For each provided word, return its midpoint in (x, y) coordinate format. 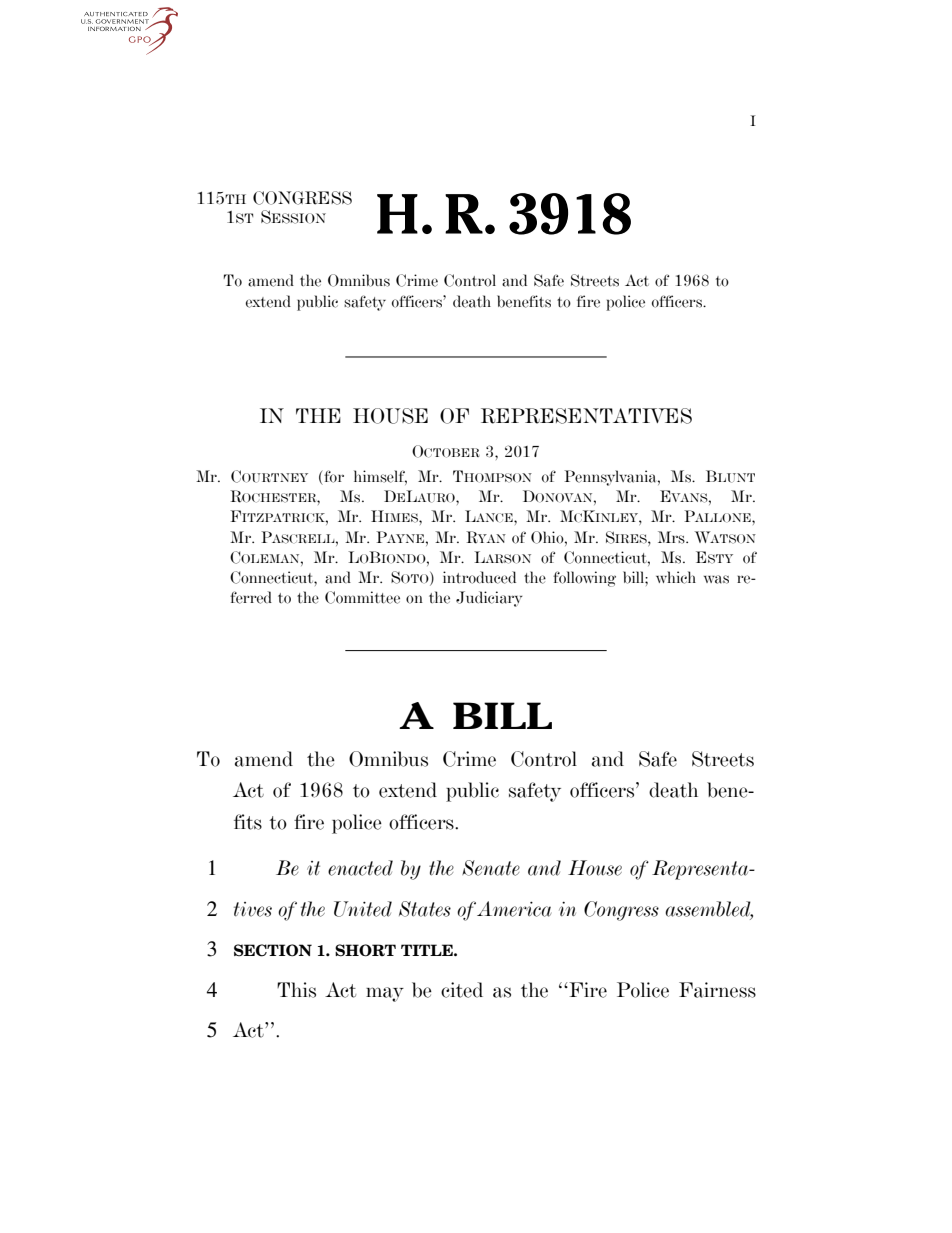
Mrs (672, 537)
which (676, 577)
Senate (491, 868)
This (296, 990)
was (716, 579)
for (333, 477)
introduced (479, 577)
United (363, 909)
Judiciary (489, 599)
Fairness (717, 990)
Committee (362, 597)
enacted (360, 868)
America (514, 909)
